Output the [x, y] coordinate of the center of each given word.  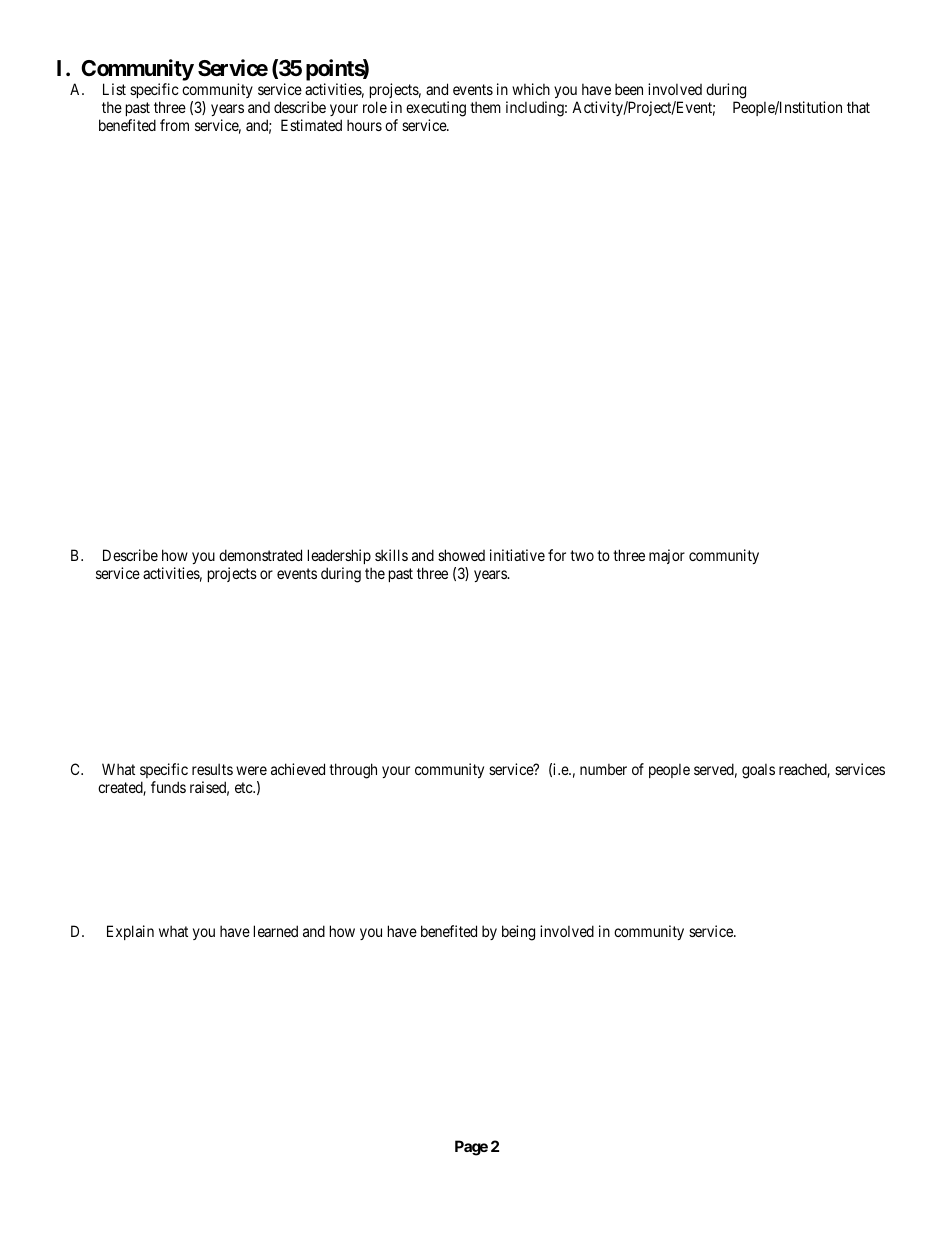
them [485, 107]
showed [461, 555]
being [518, 933]
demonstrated [260, 555]
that [858, 107]
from [174, 125]
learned [276, 931]
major [667, 556]
